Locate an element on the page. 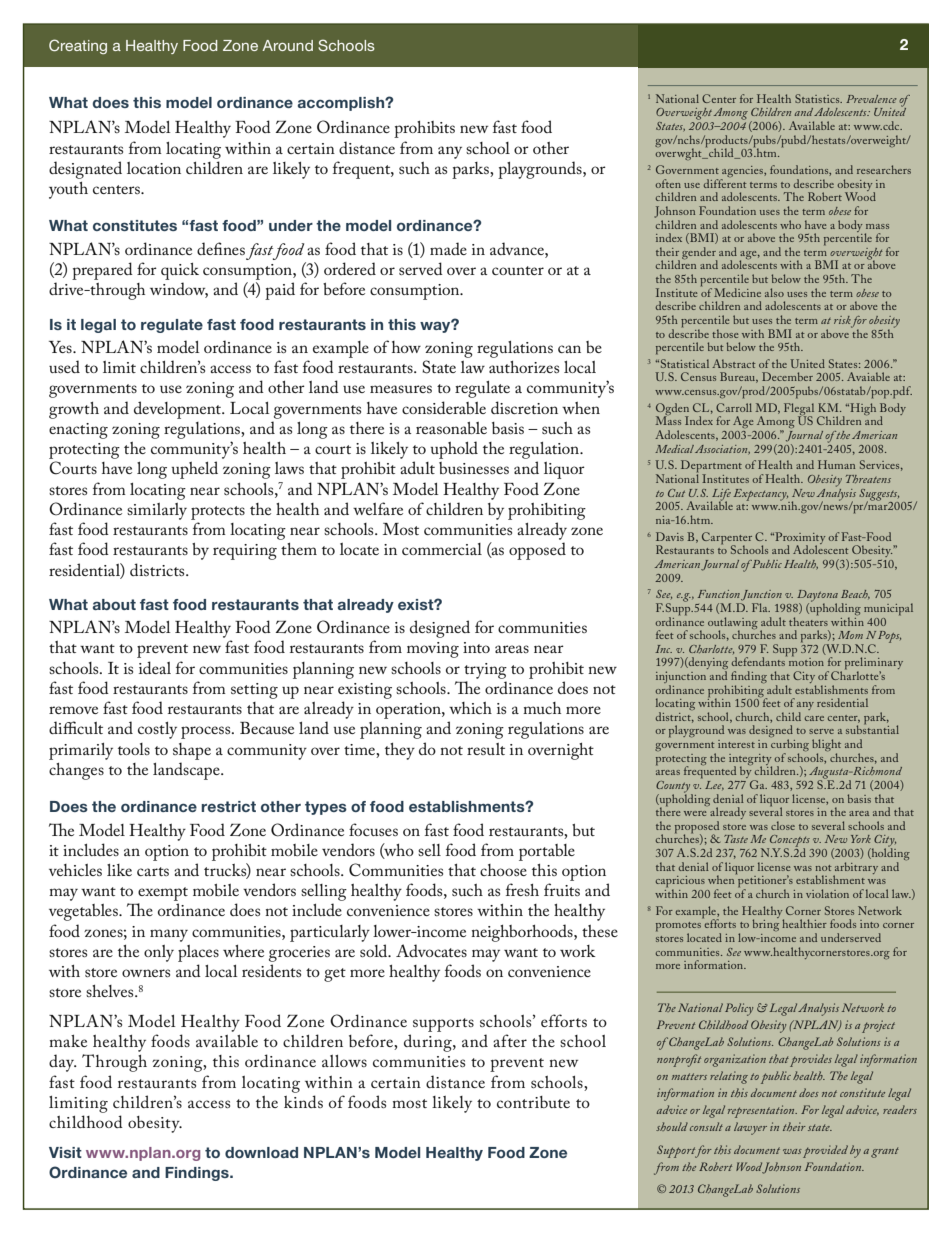  representation is located at coordinates (762, 1111).
